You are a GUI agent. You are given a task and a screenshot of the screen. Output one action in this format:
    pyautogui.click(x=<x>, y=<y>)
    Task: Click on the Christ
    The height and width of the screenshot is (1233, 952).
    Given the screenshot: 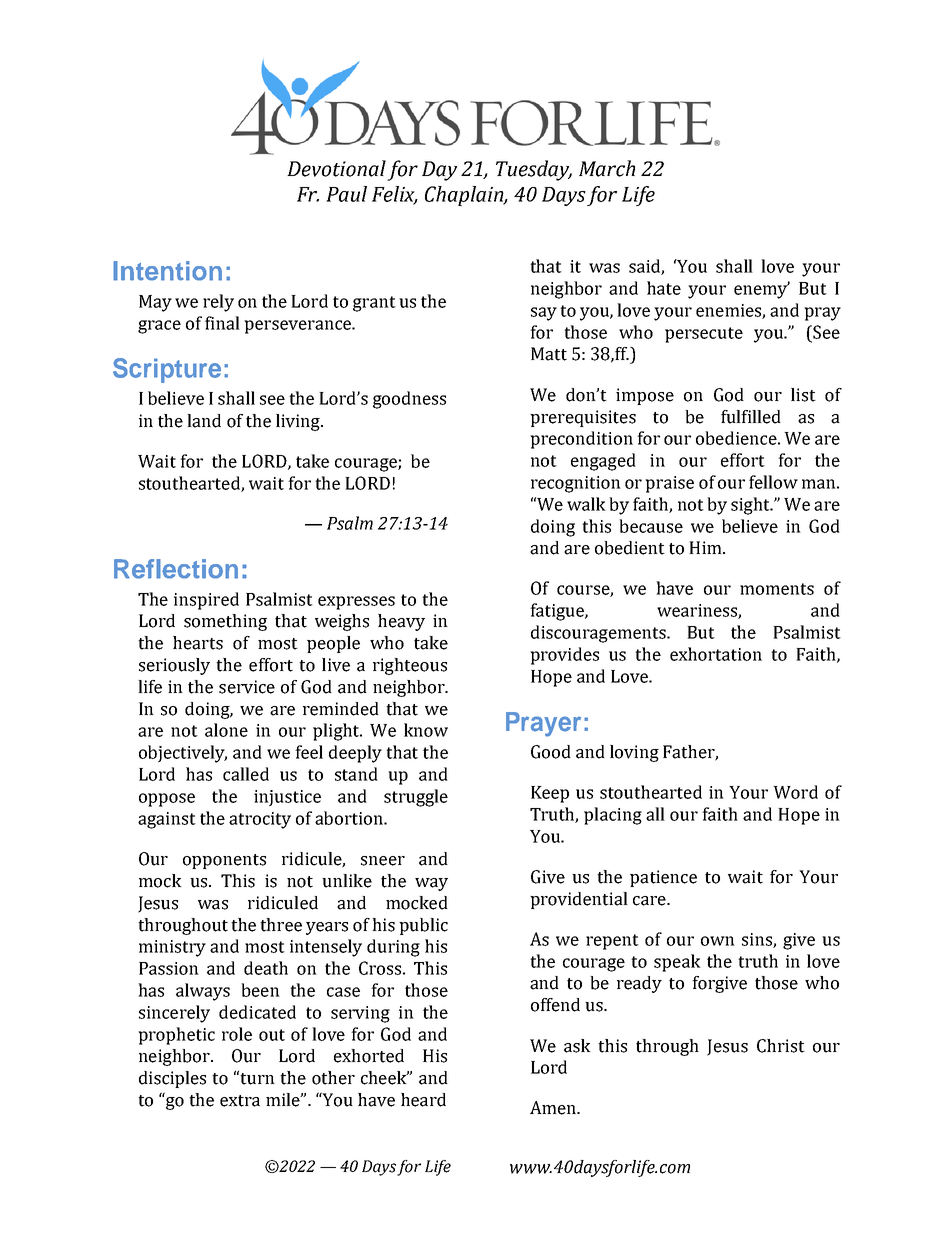 What is the action you would take?
    pyautogui.click(x=781, y=1046)
